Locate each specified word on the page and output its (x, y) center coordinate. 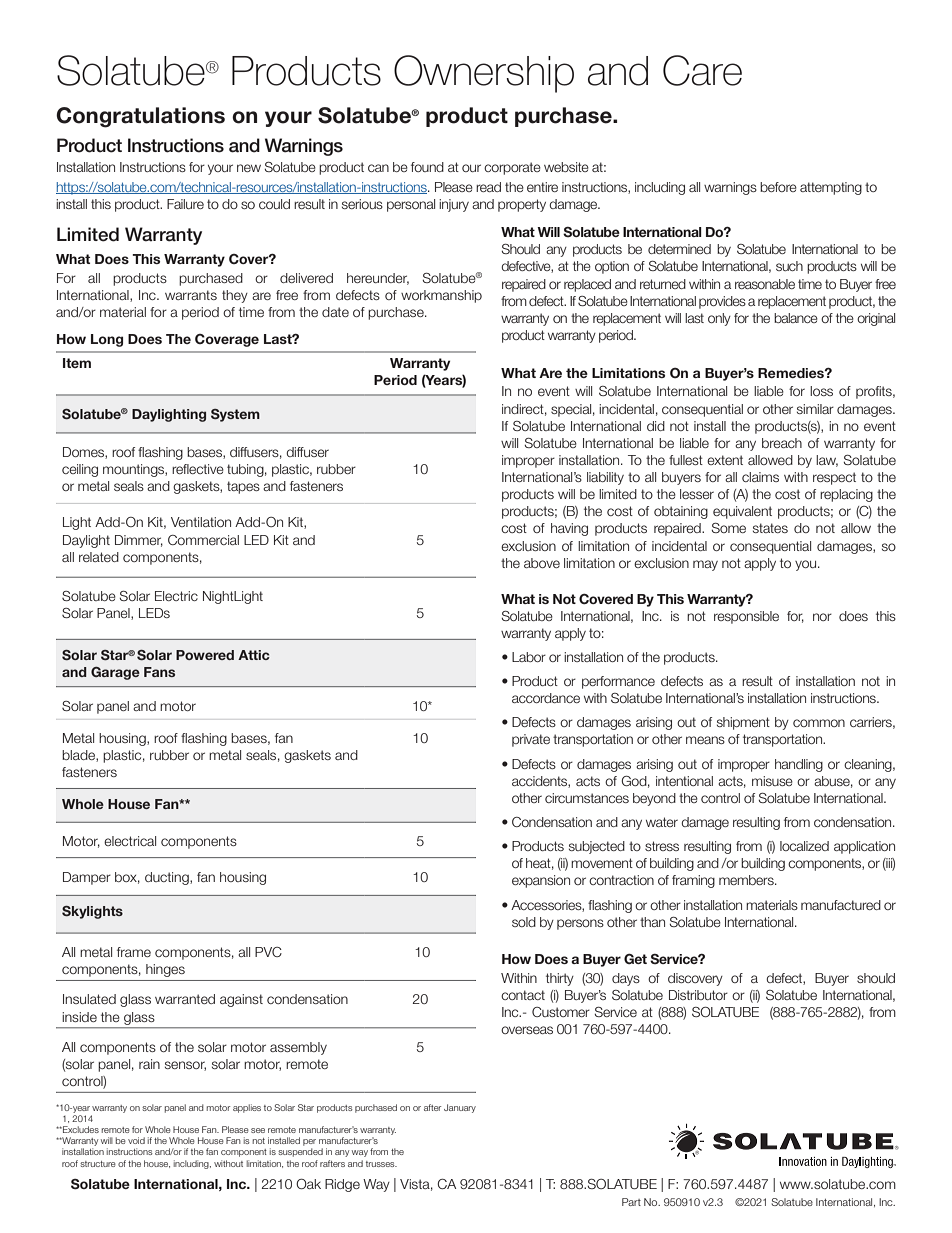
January (460, 1108)
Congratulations (140, 117)
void (136, 1140)
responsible (746, 617)
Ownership (484, 74)
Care (702, 70)
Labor (529, 657)
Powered (205, 655)
